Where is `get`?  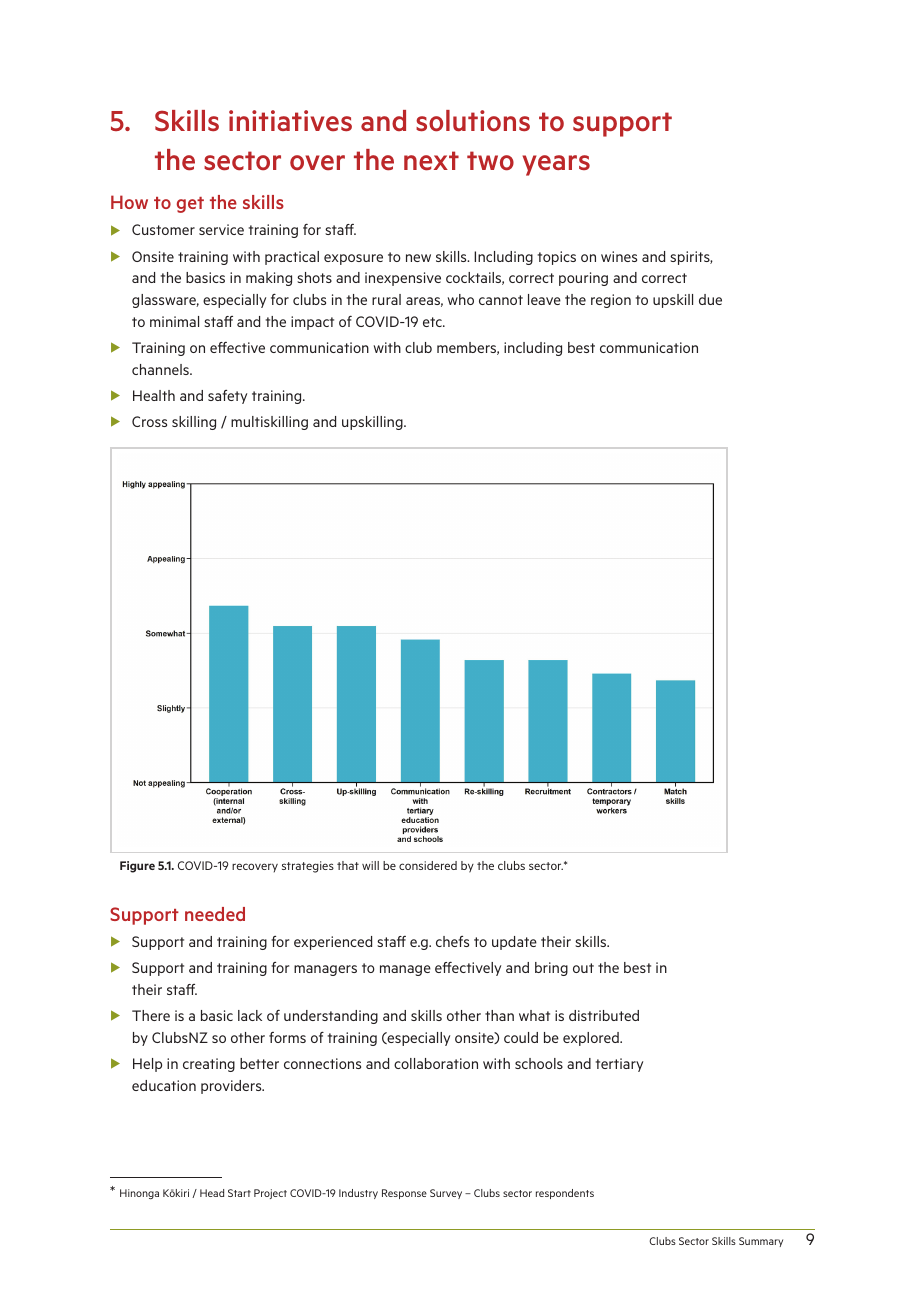
get is located at coordinates (190, 205).
